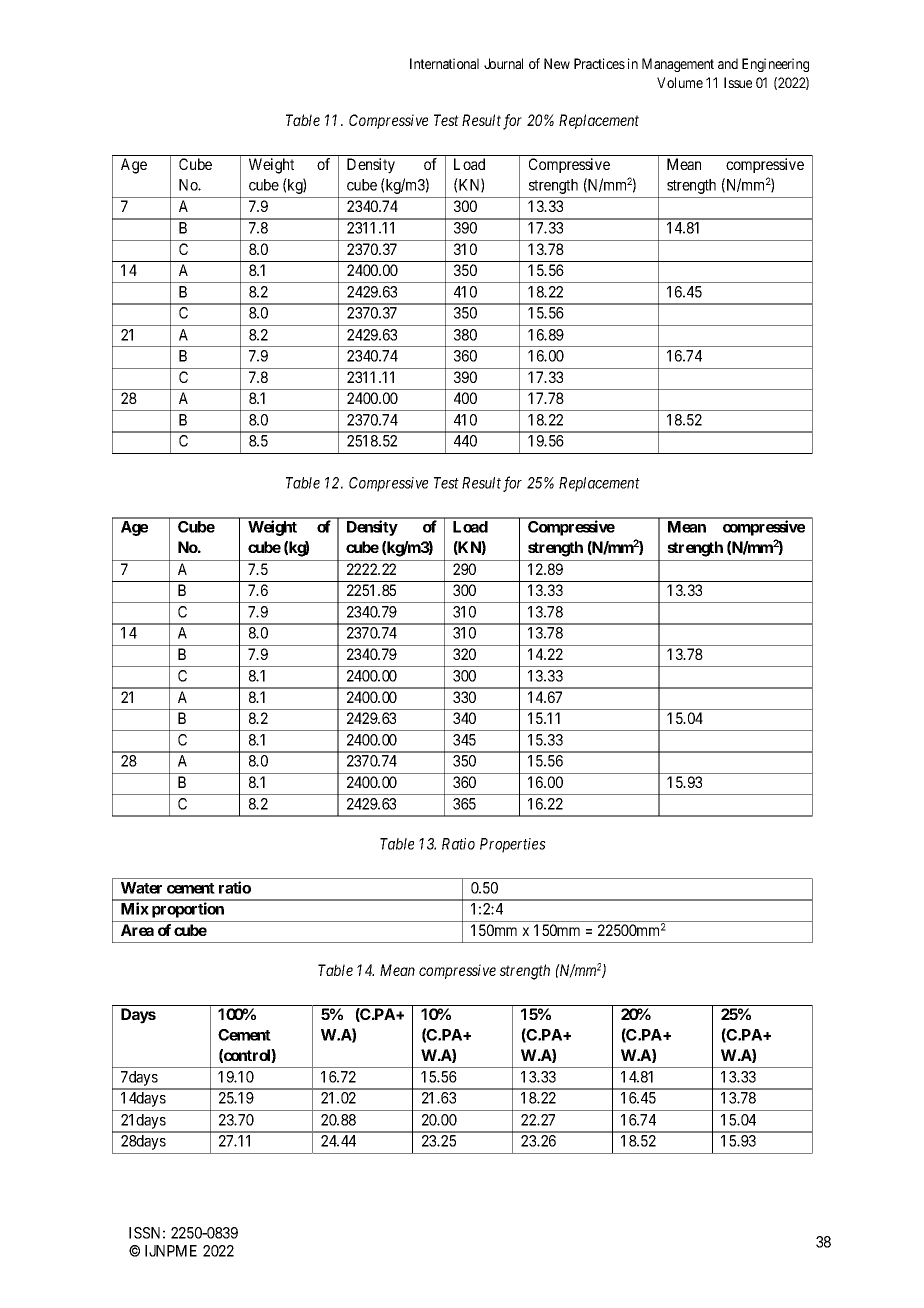 This screenshot has height=1308, width=924. Describe the element at coordinates (728, 63) in the screenshot. I see `and` at that location.
